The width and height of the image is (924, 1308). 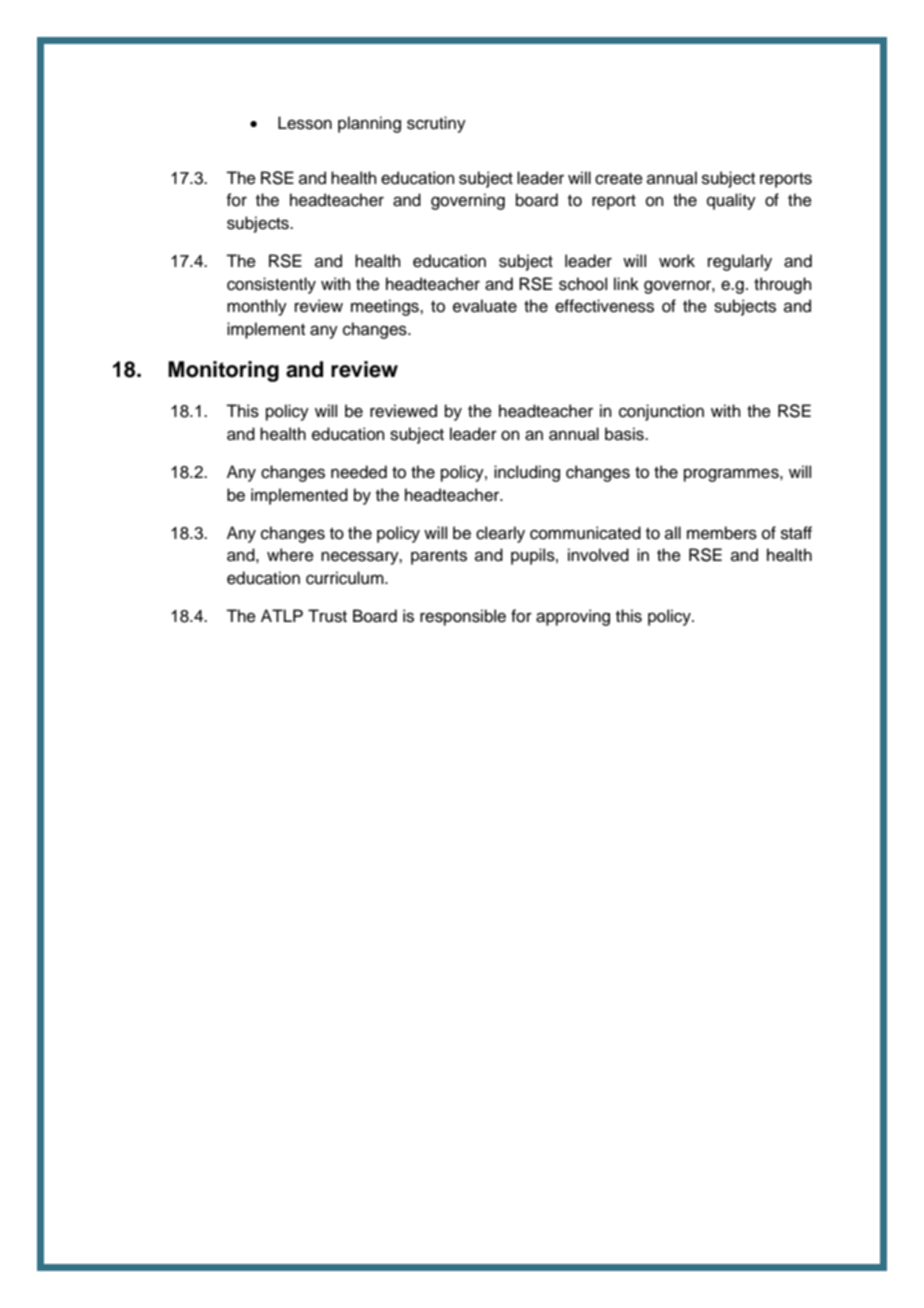 What do you see at coordinates (463, 617) in the image?
I see `responsible` at bounding box center [463, 617].
